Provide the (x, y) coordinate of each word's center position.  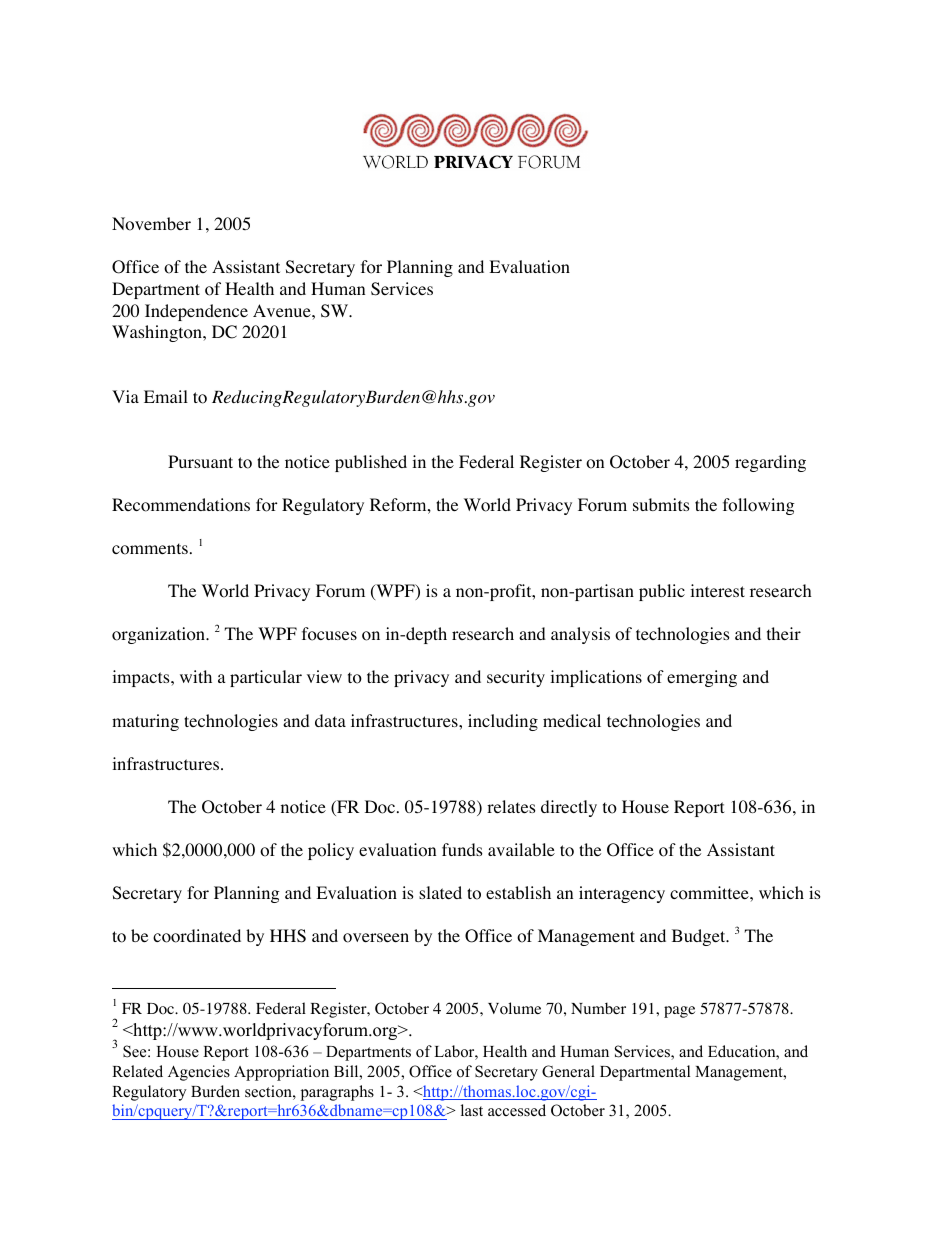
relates (511, 806)
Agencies (199, 1073)
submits (661, 504)
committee (710, 893)
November (151, 224)
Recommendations (181, 505)
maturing (145, 722)
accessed (517, 1110)
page (679, 1012)
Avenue (283, 310)
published (371, 463)
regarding (770, 463)
